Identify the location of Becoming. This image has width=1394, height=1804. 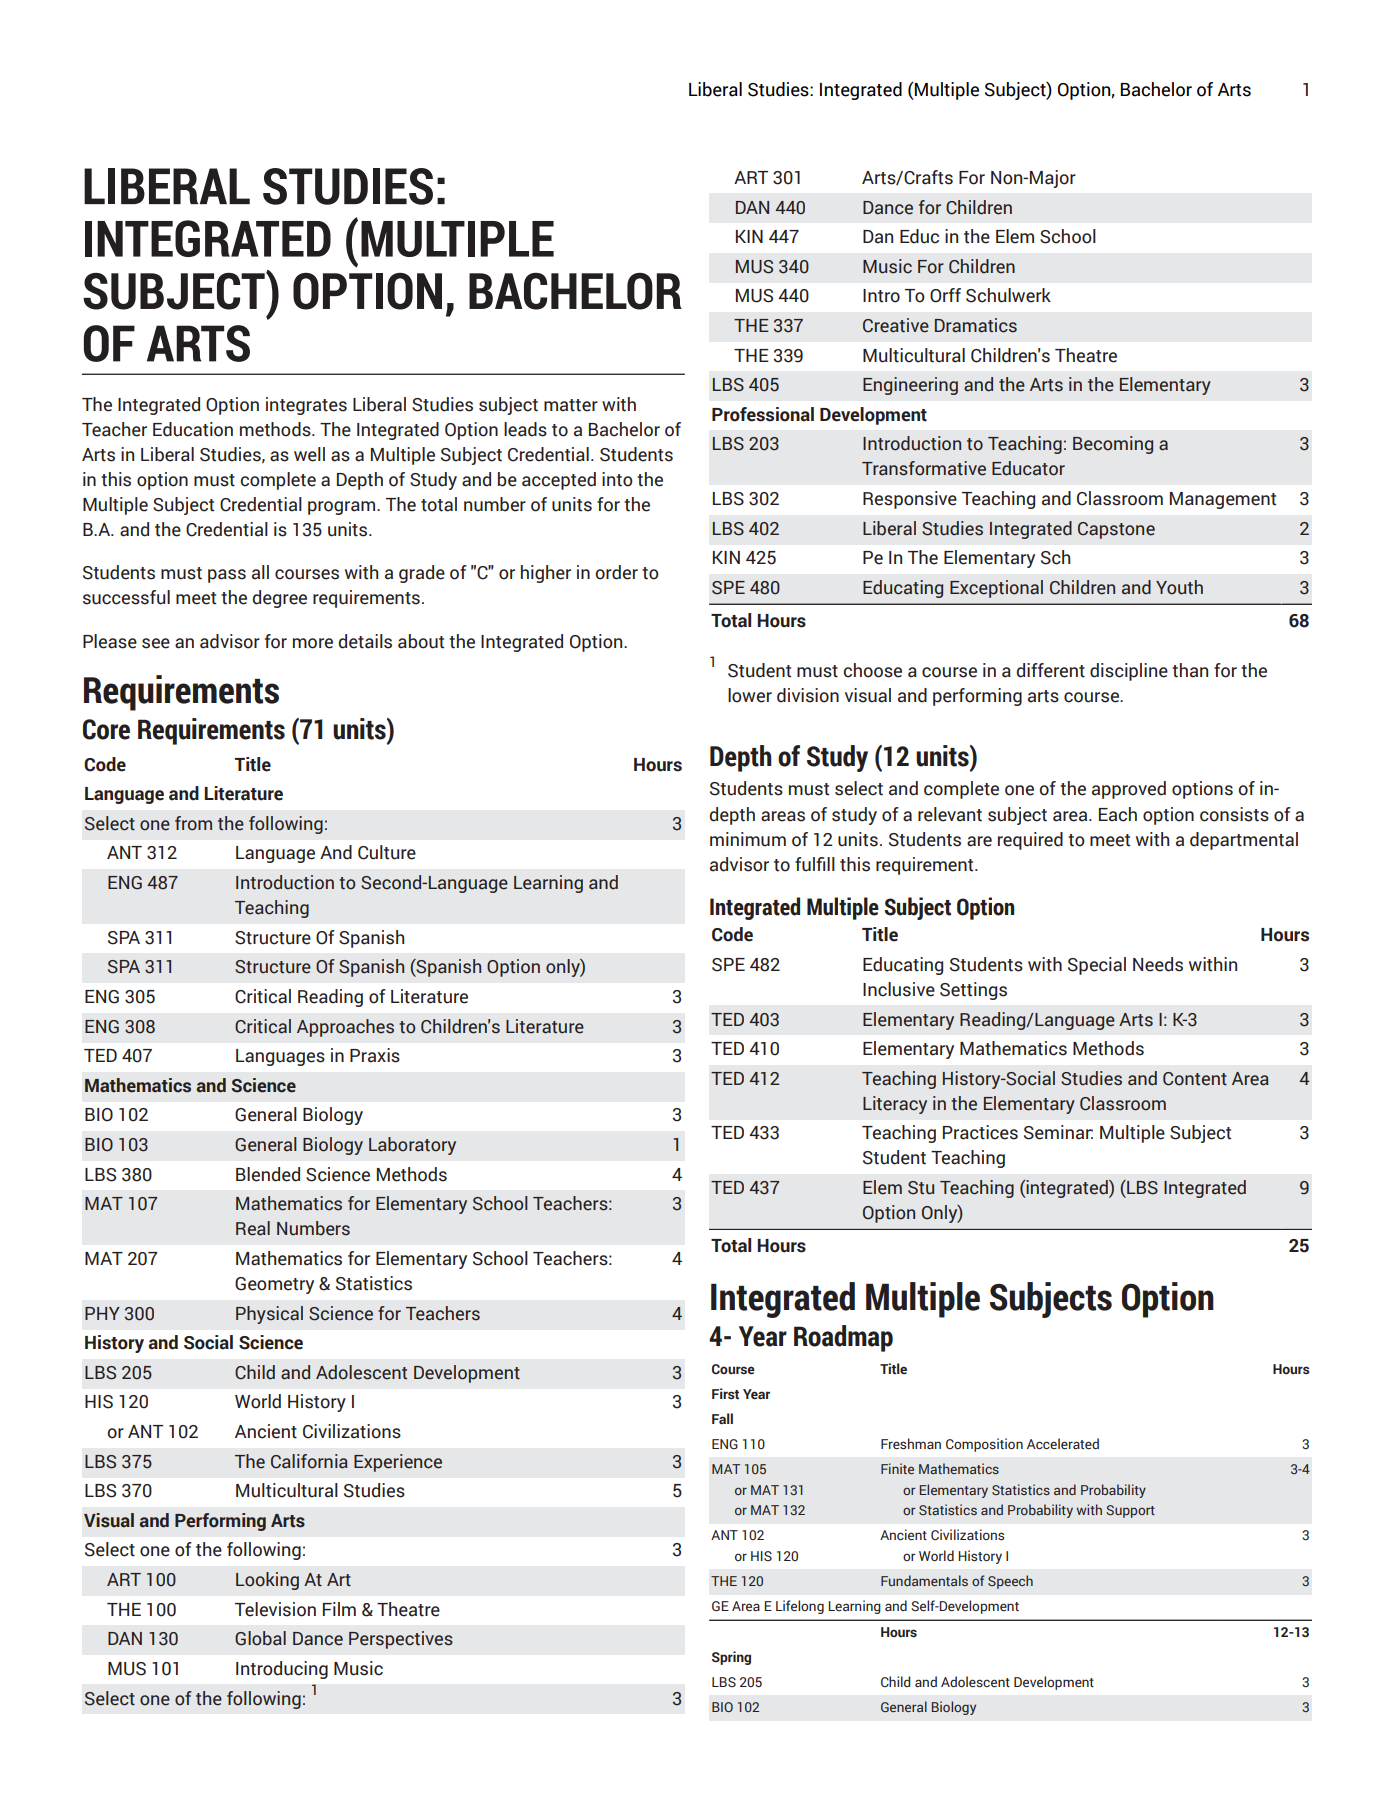
(1113, 445).
